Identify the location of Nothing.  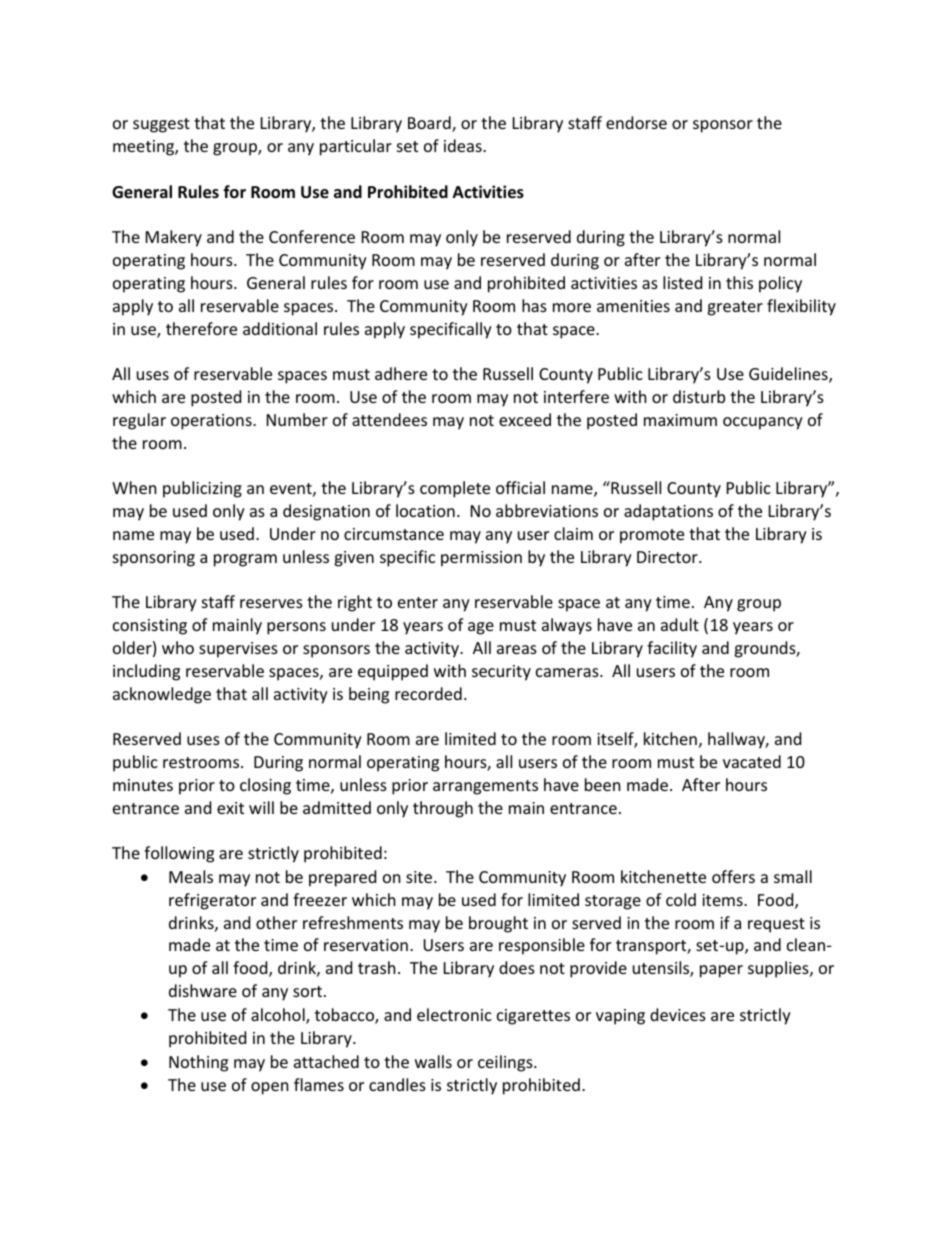
(198, 1063).
